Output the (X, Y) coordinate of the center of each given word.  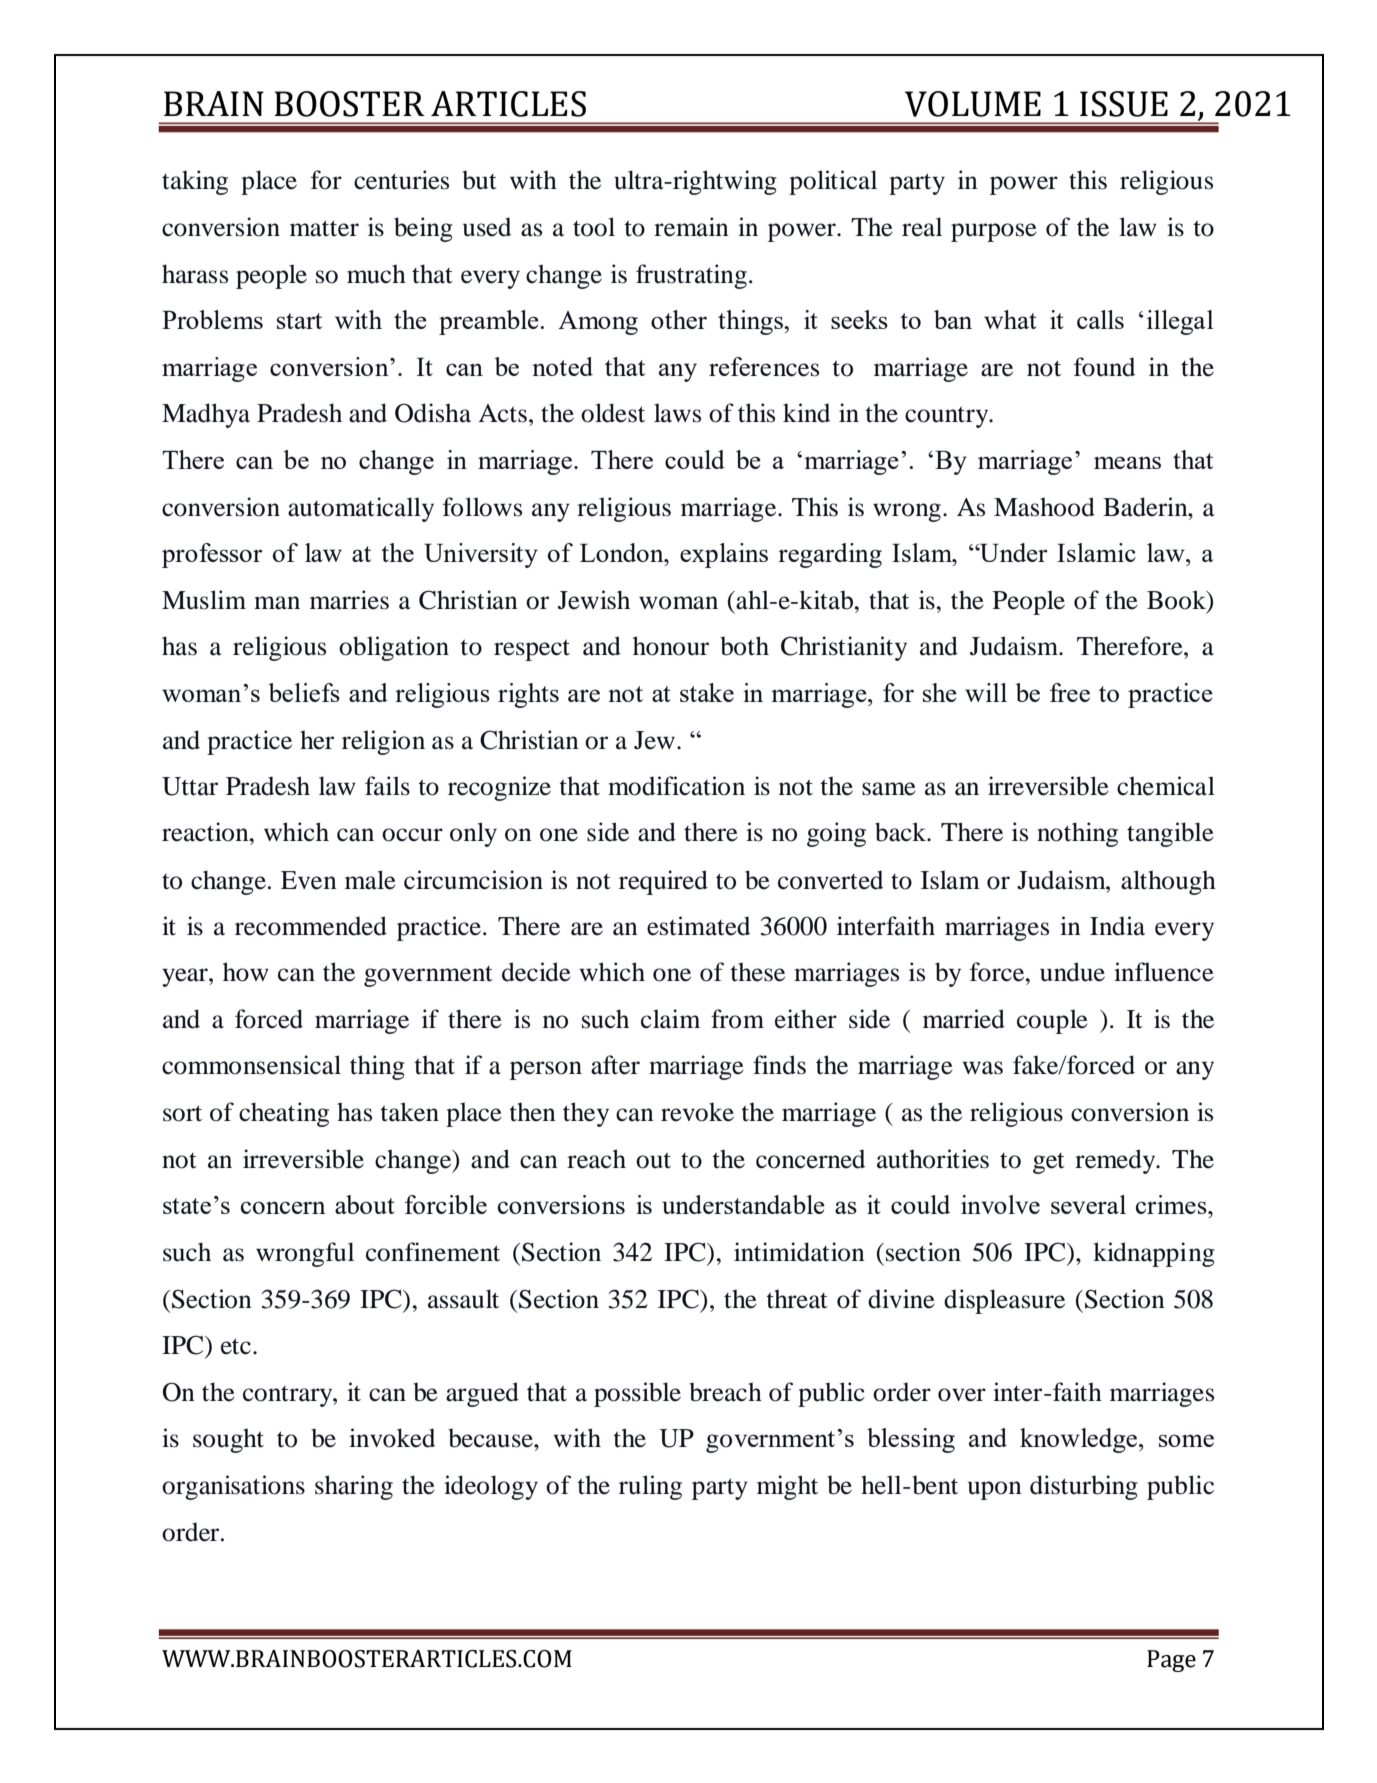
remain (691, 227)
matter (324, 228)
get (1049, 1163)
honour (671, 646)
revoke (697, 1112)
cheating (284, 1114)
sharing (354, 1487)
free (1070, 692)
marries (349, 600)
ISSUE (1124, 104)
